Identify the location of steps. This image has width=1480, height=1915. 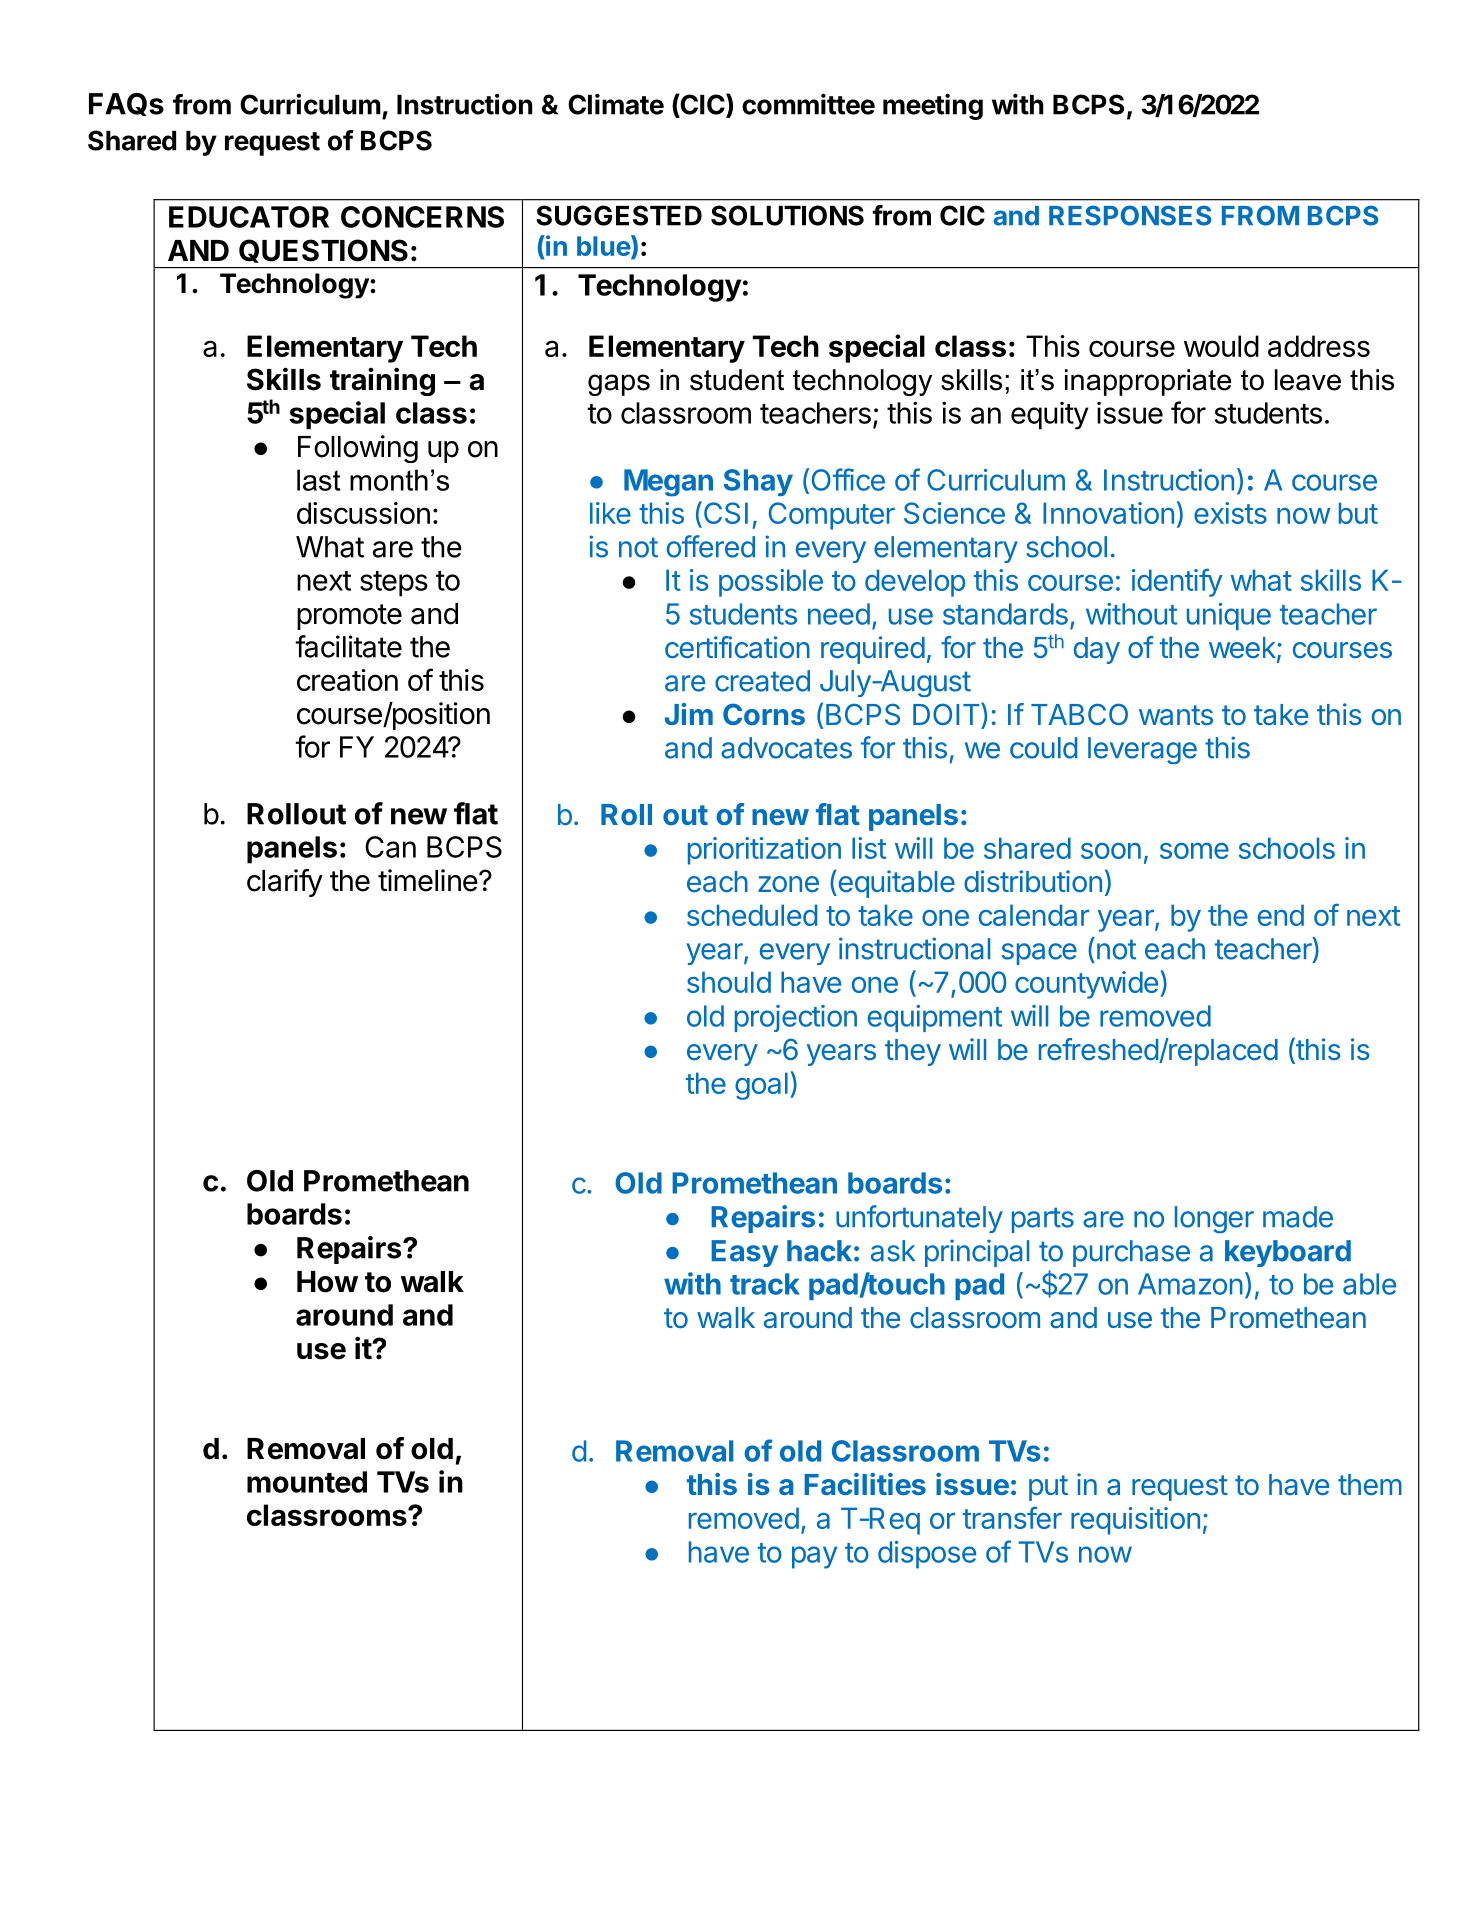
(394, 584).
